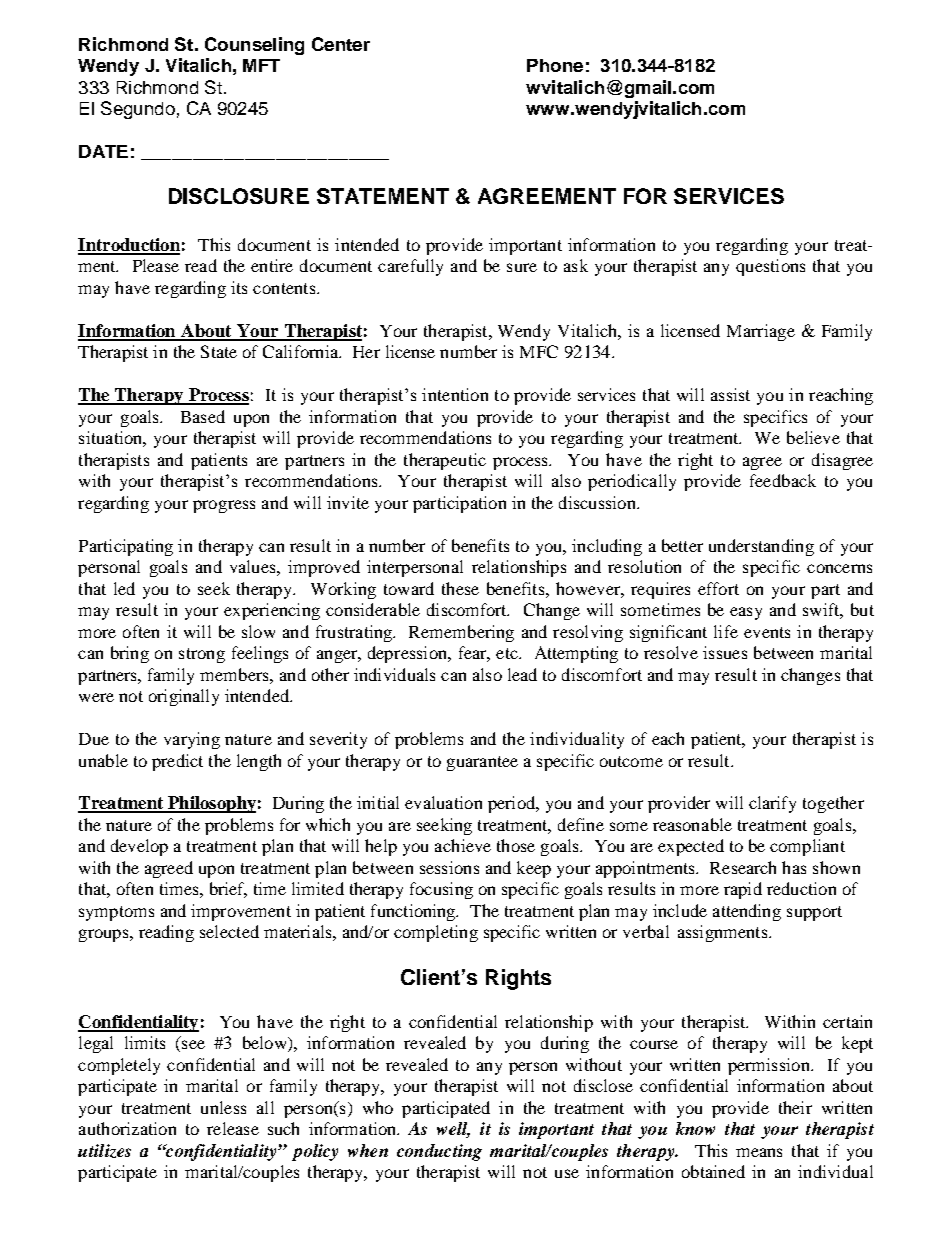 This screenshot has height=1233, width=952. I want to click on easy, so click(746, 613).
